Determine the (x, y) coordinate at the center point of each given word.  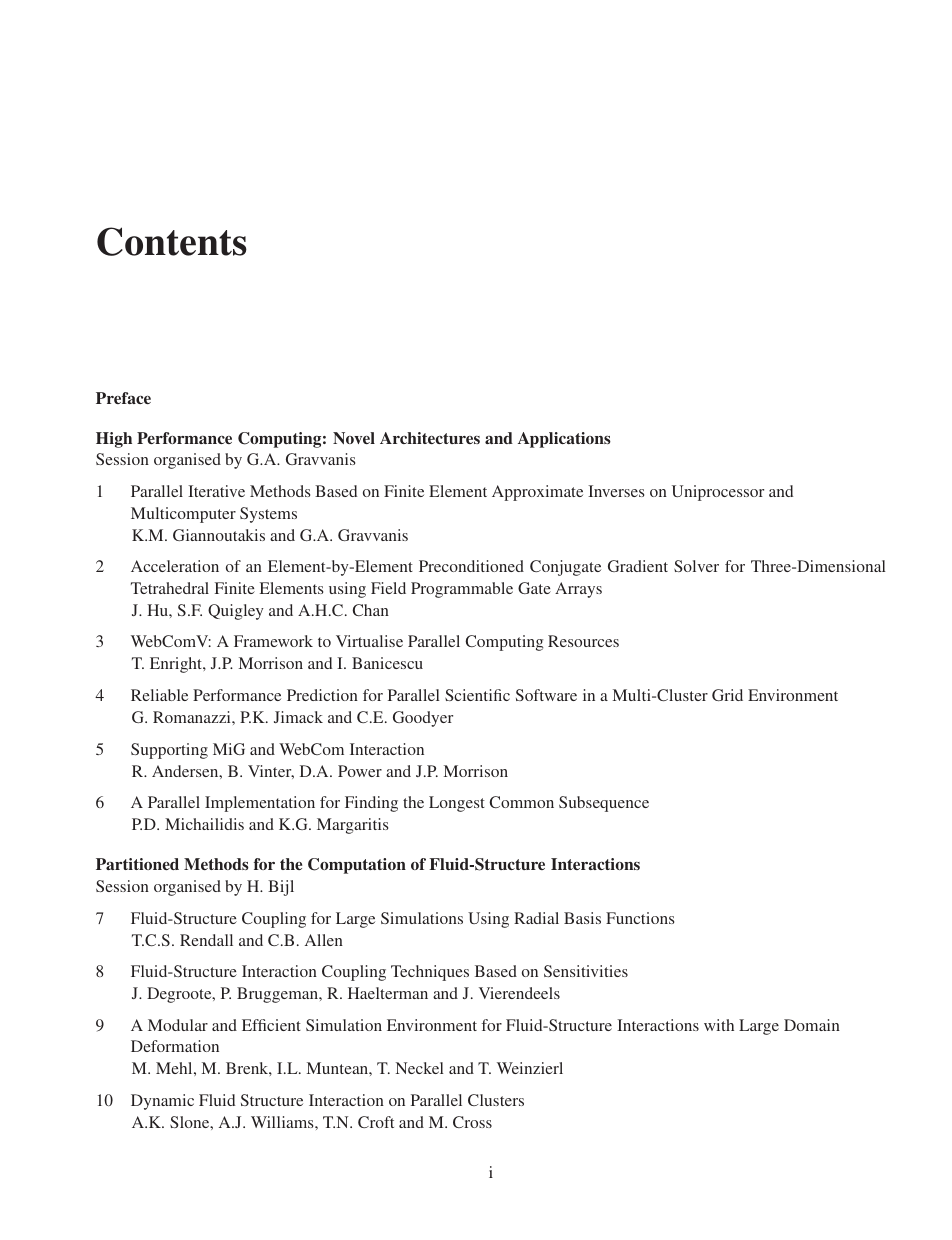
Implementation (260, 804)
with (719, 1025)
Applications (564, 440)
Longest (457, 804)
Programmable (462, 590)
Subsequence (604, 804)
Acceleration (175, 566)
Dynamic (162, 1102)
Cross (472, 1122)
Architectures (430, 438)
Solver (696, 566)
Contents (172, 241)
